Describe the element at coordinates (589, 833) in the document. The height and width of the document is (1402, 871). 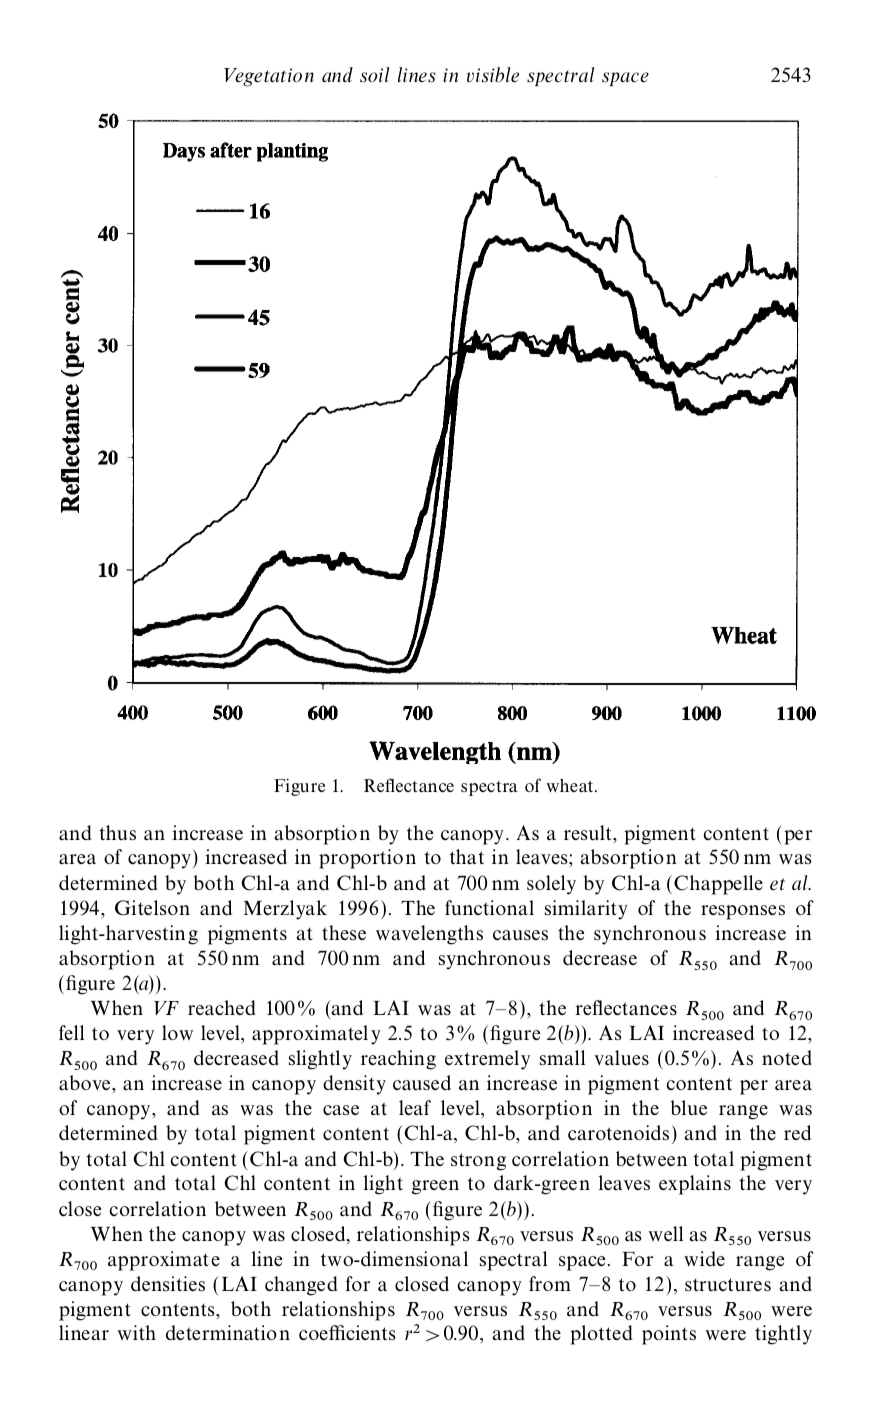
I see `result` at that location.
